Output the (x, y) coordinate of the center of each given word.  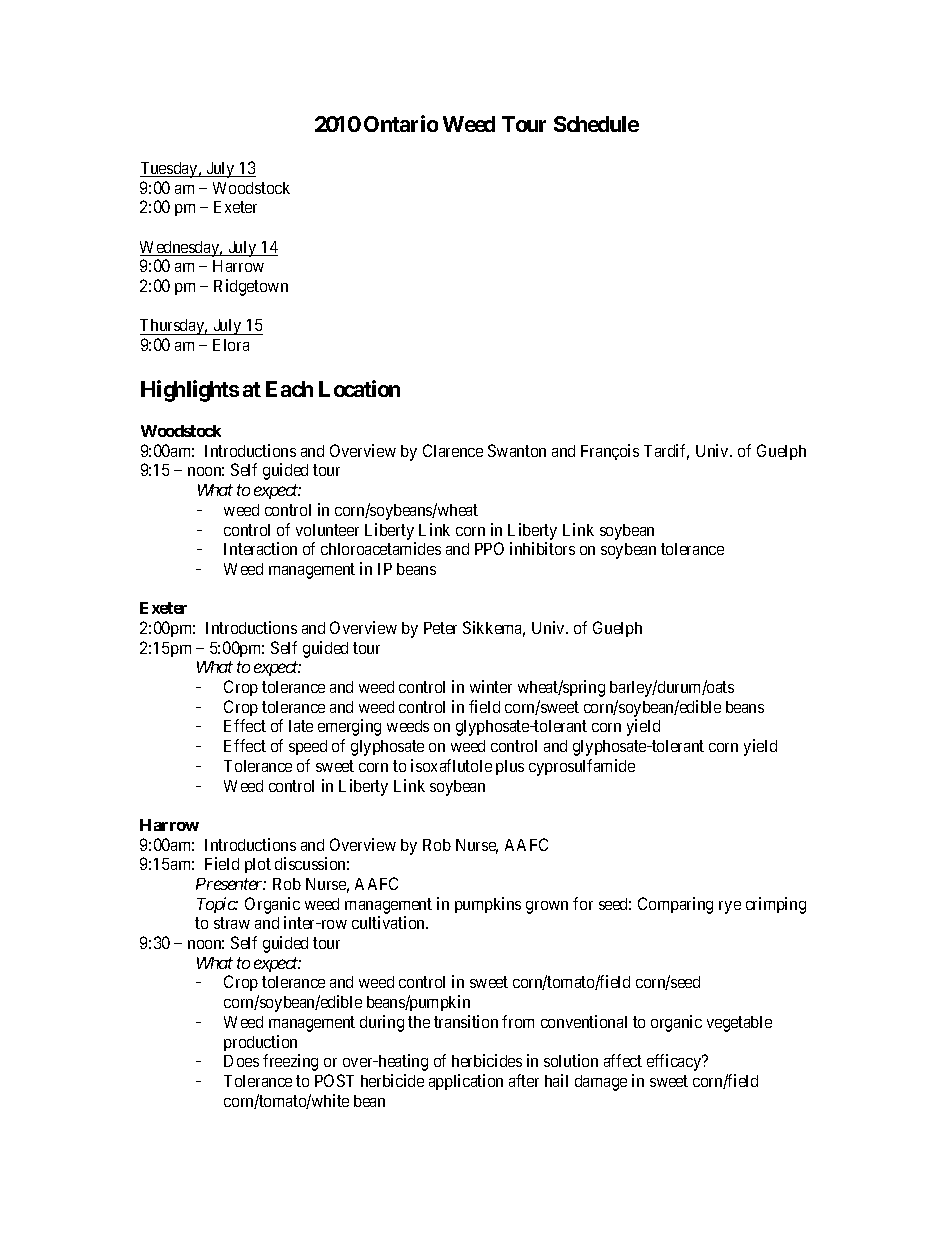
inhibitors (542, 548)
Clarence (453, 450)
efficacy (675, 1062)
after (524, 1080)
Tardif (666, 452)
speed (308, 747)
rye (730, 907)
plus (510, 767)
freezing (290, 1062)
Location (359, 388)
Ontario (401, 123)
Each (289, 389)
